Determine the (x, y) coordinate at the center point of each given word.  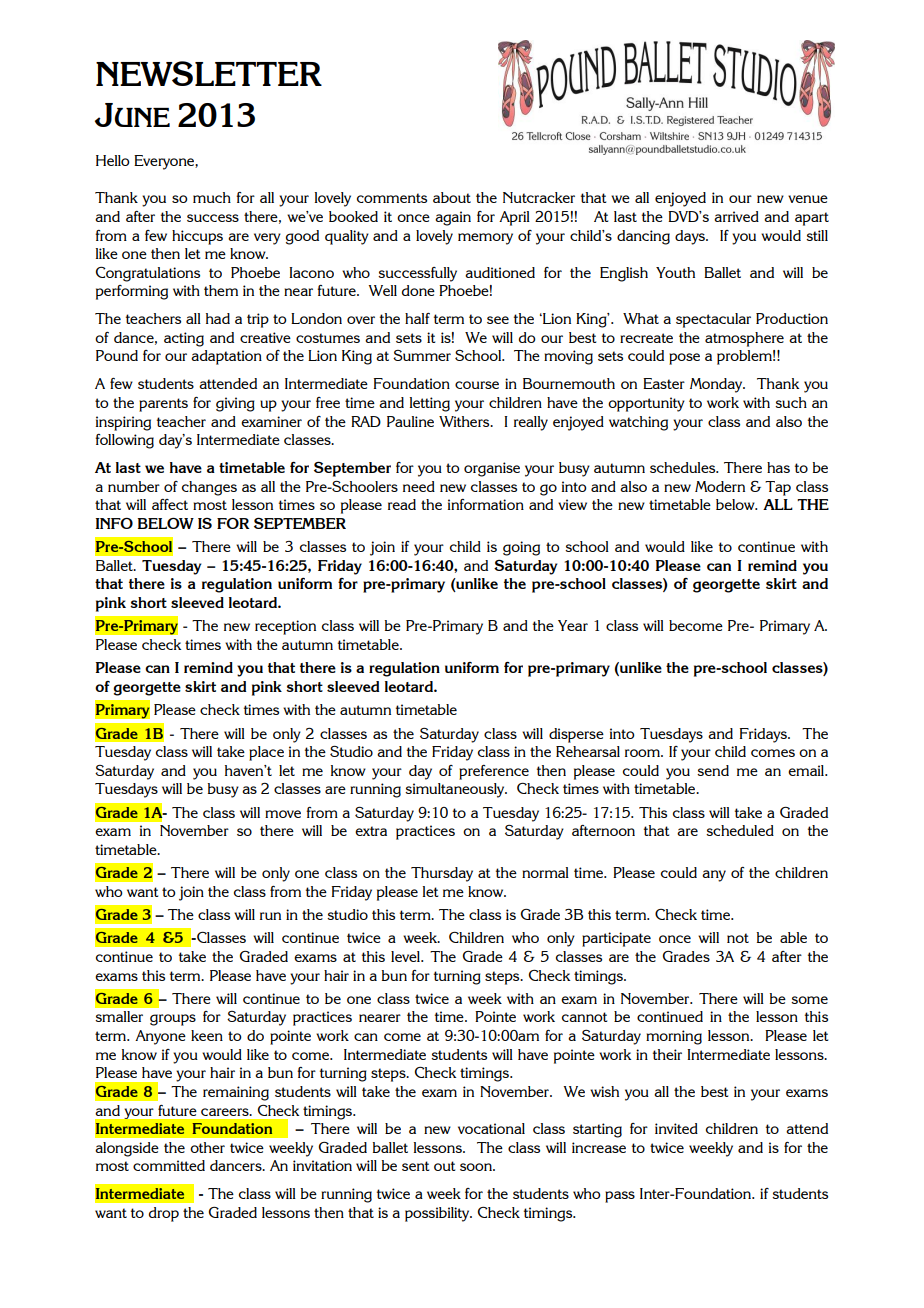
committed (169, 1165)
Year (573, 625)
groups (173, 1020)
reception (285, 627)
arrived (736, 216)
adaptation (226, 357)
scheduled (740, 830)
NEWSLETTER (209, 73)
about (452, 197)
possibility (438, 1214)
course (477, 385)
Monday (717, 385)
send (713, 770)
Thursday (442, 874)
